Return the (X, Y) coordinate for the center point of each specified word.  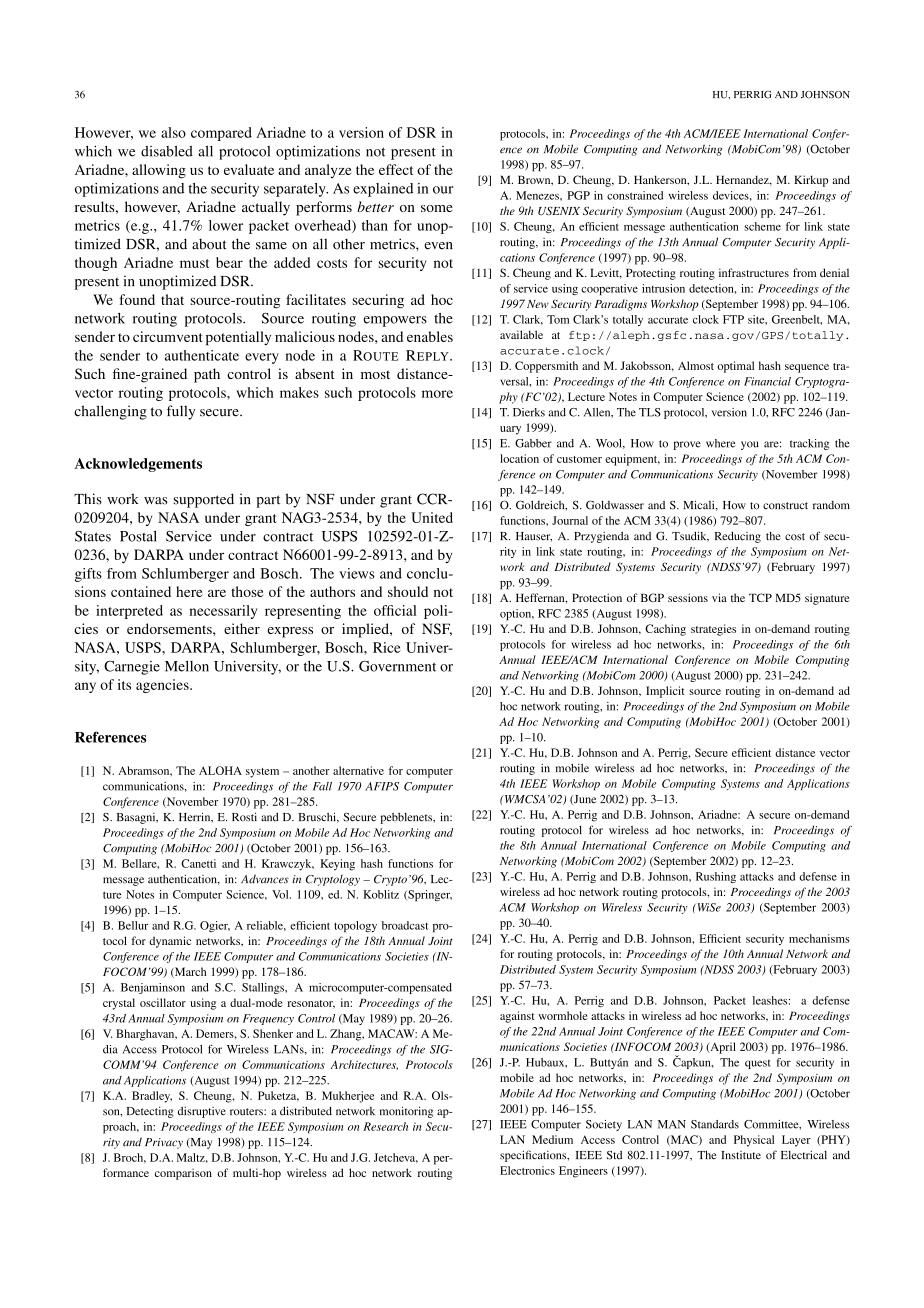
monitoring (406, 1112)
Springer (429, 895)
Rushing (716, 877)
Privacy (164, 1143)
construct (785, 506)
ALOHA (220, 770)
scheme (762, 226)
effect (396, 169)
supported (203, 500)
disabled (167, 151)
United (432, 517)
